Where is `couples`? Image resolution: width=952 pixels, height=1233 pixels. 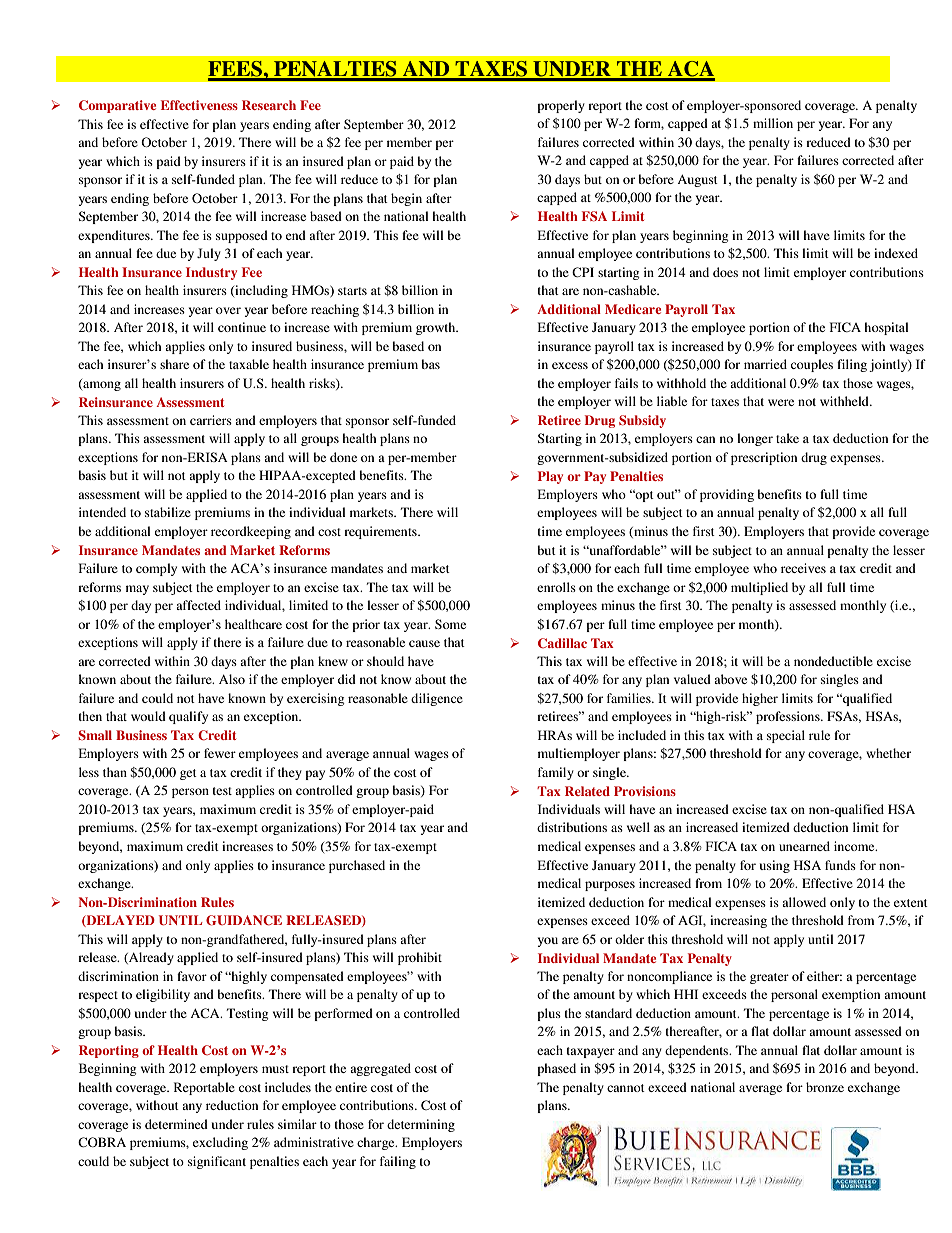
couples is located at coordinates (812, 365).
